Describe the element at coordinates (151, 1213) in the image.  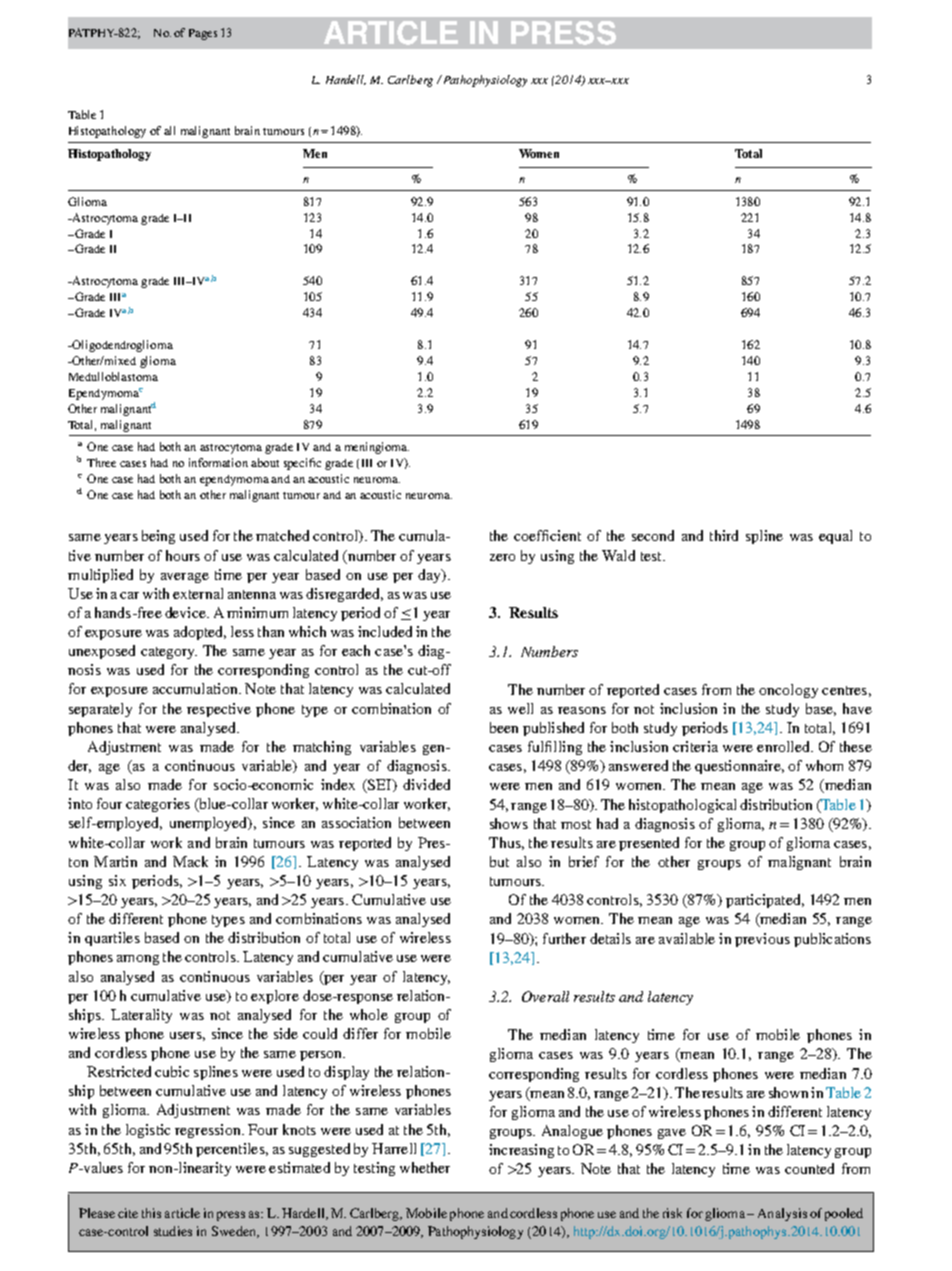
I see `this` at that location.
